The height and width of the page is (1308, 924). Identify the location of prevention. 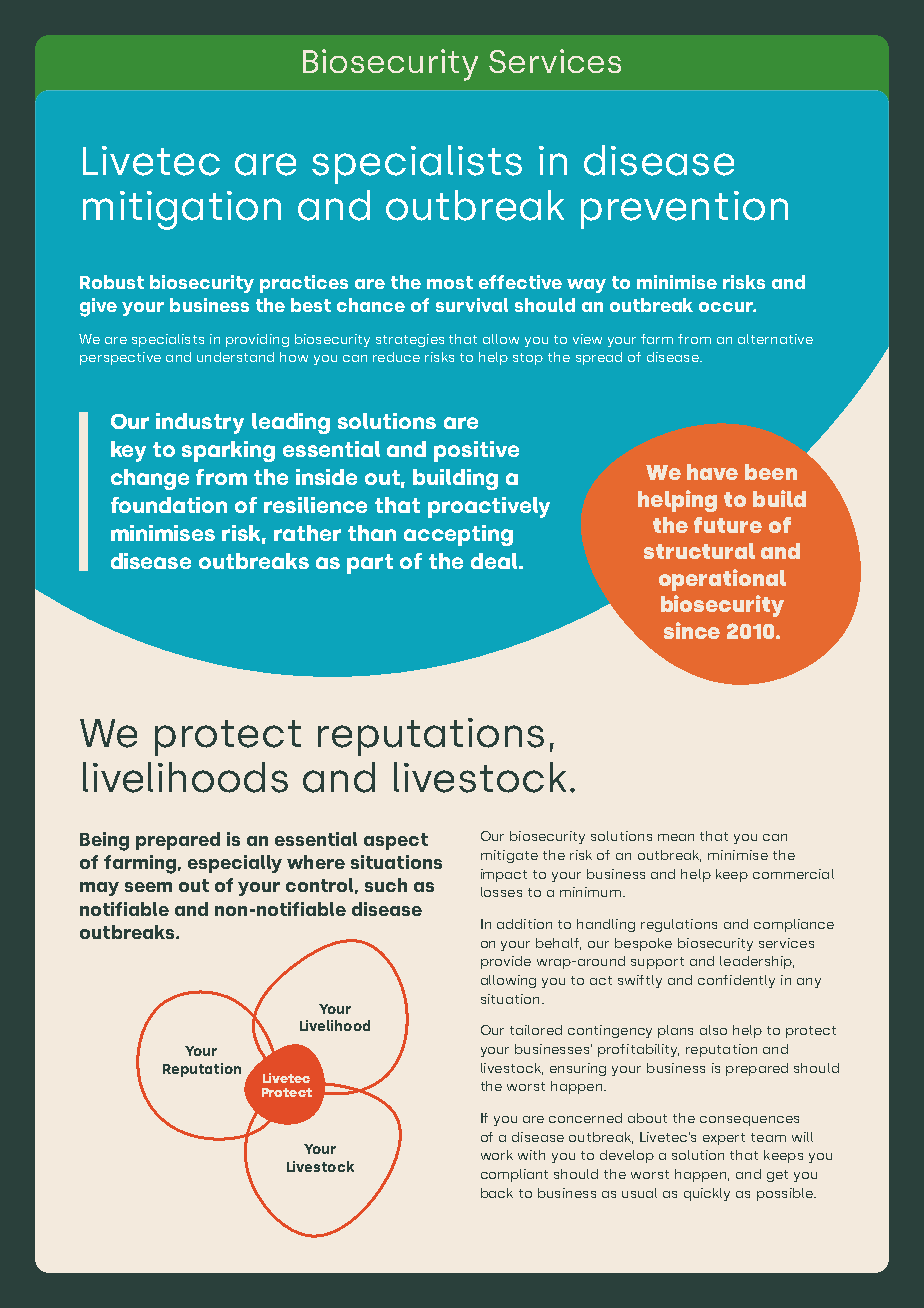
(684, 210).
